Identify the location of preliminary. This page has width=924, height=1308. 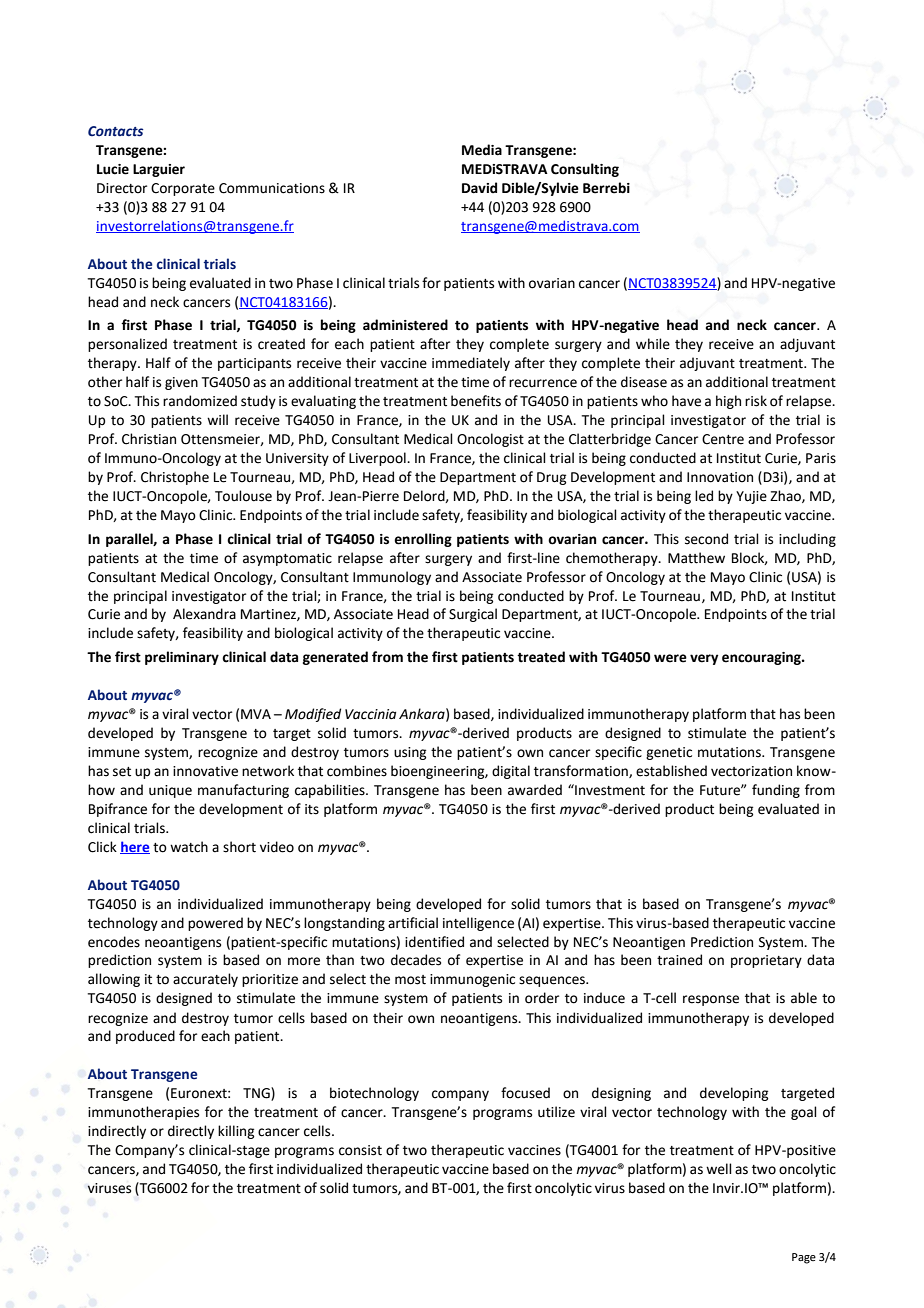
(182, 658).
